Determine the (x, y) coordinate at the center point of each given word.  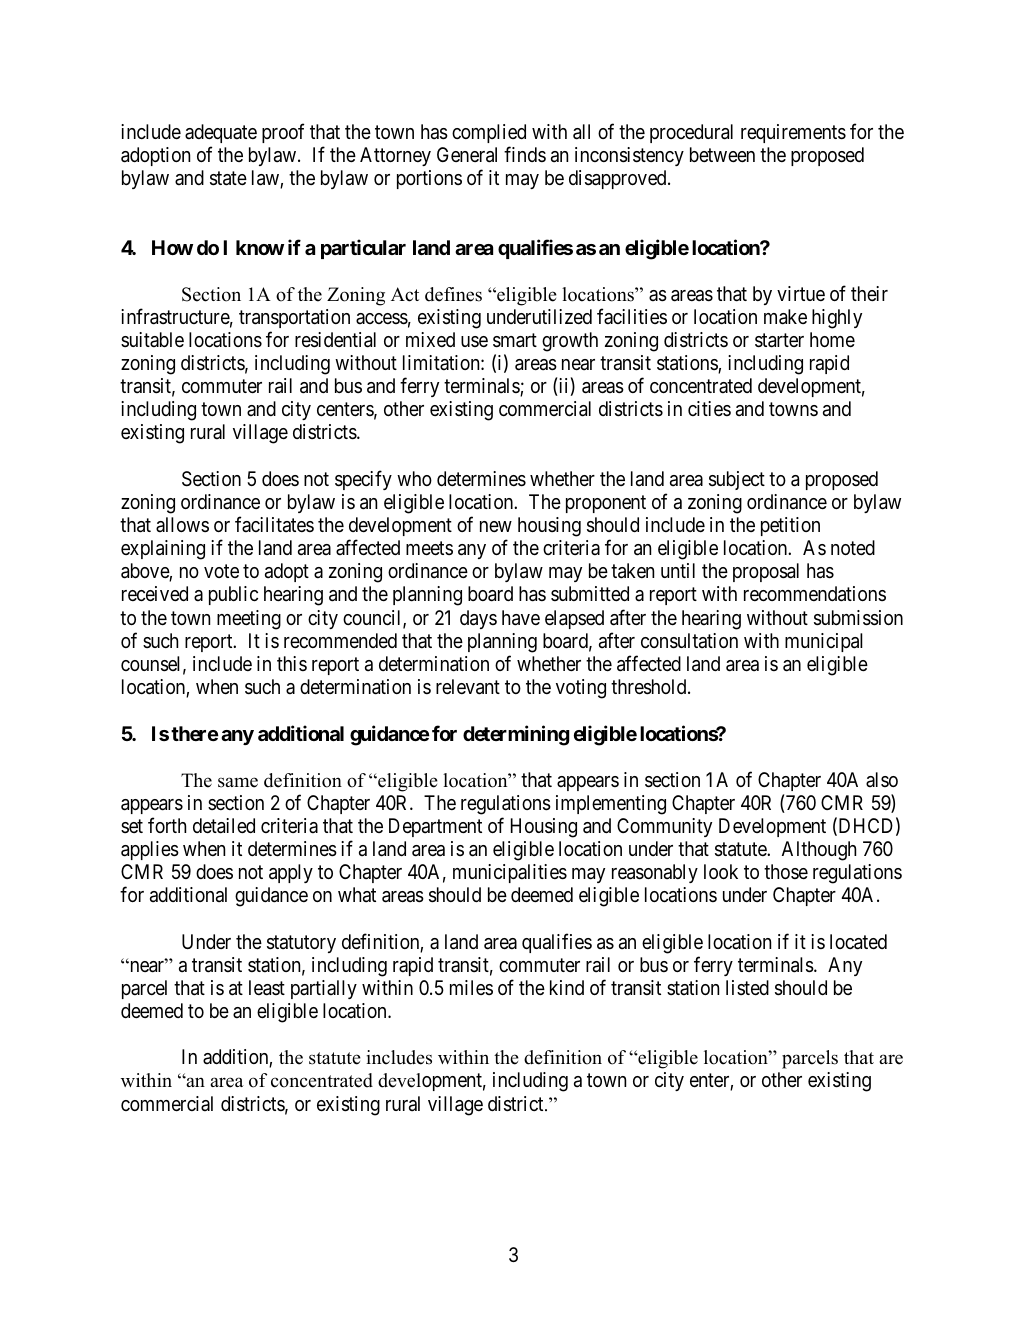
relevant (468, 687)
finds (525, 154)
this (292, 663)
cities (709, 408)
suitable (152, 339)
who (414, 478)
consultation (689, 641)
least (267, 988)
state (228, 178)
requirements (793, 133)
